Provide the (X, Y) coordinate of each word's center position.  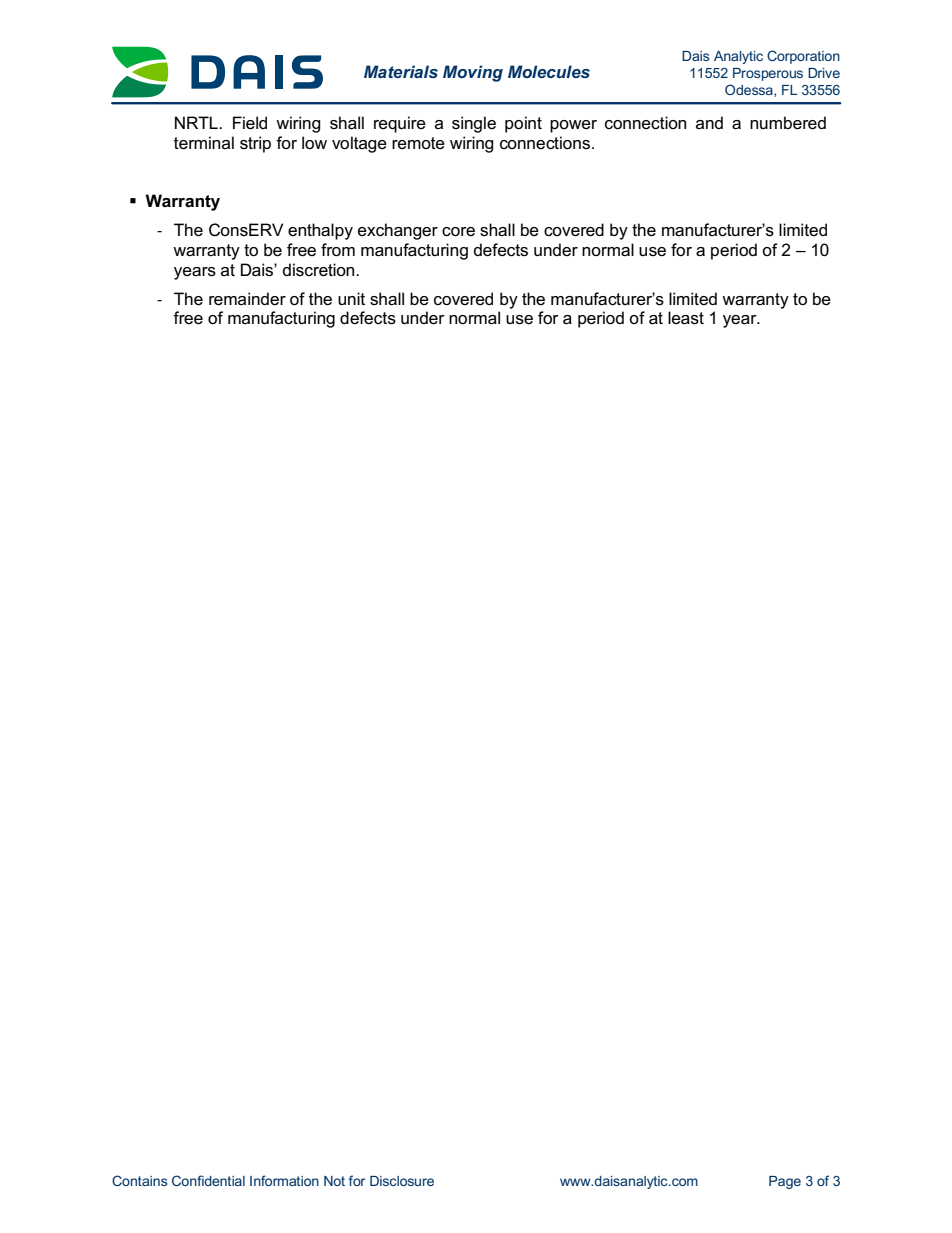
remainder (247, 299)
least (686, 318)
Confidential (208, 1180)
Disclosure (402, 1181)
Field (250, 123)
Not (334, 1181)
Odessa (750, 90)
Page (785, 1182)
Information (284, 1180)
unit (351, 298)
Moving (473, 73)
